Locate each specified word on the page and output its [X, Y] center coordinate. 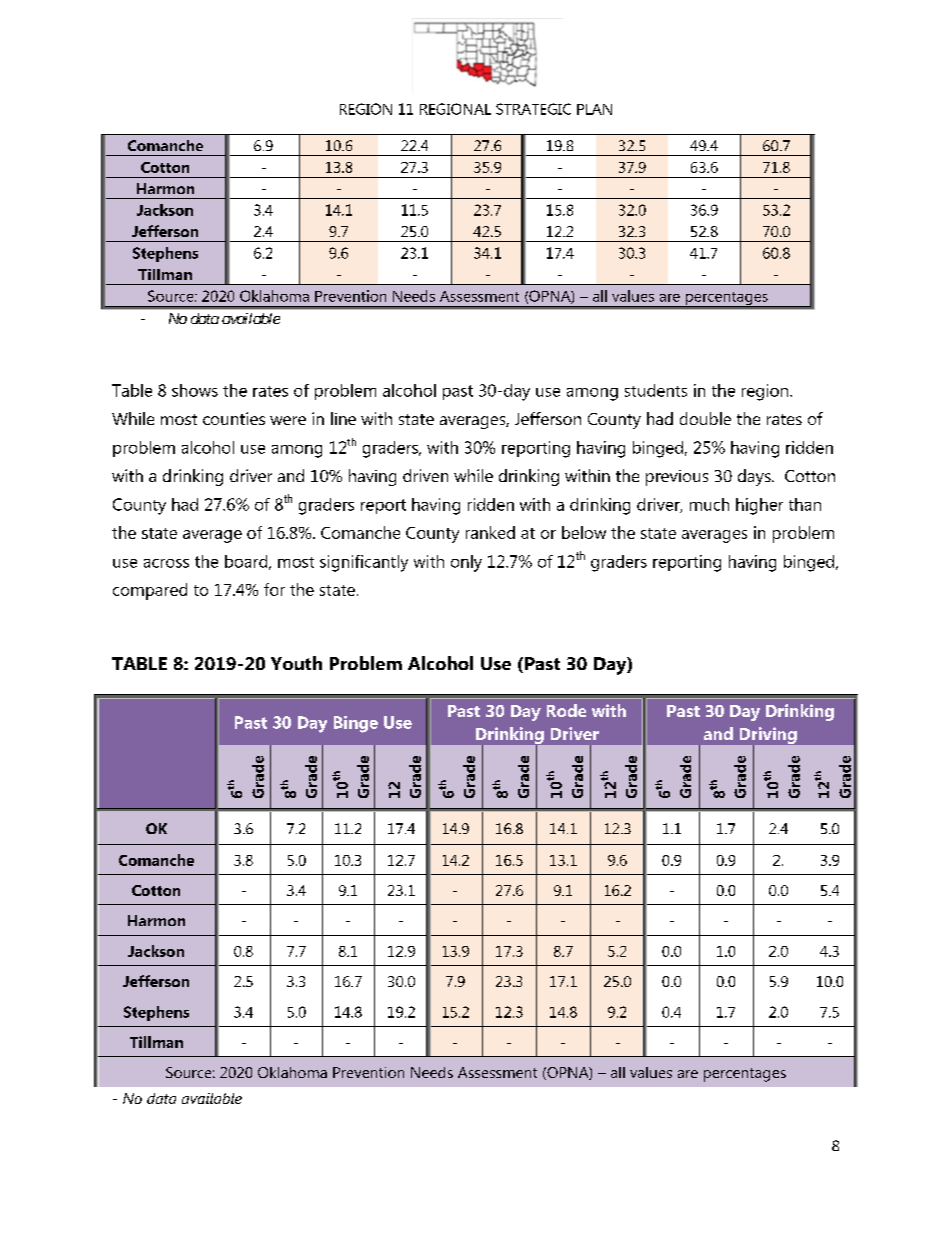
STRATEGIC [533, 109]
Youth [296, 663]
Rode [566, 710]
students [656, 390]
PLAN [594, 109]
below [584, 532]
